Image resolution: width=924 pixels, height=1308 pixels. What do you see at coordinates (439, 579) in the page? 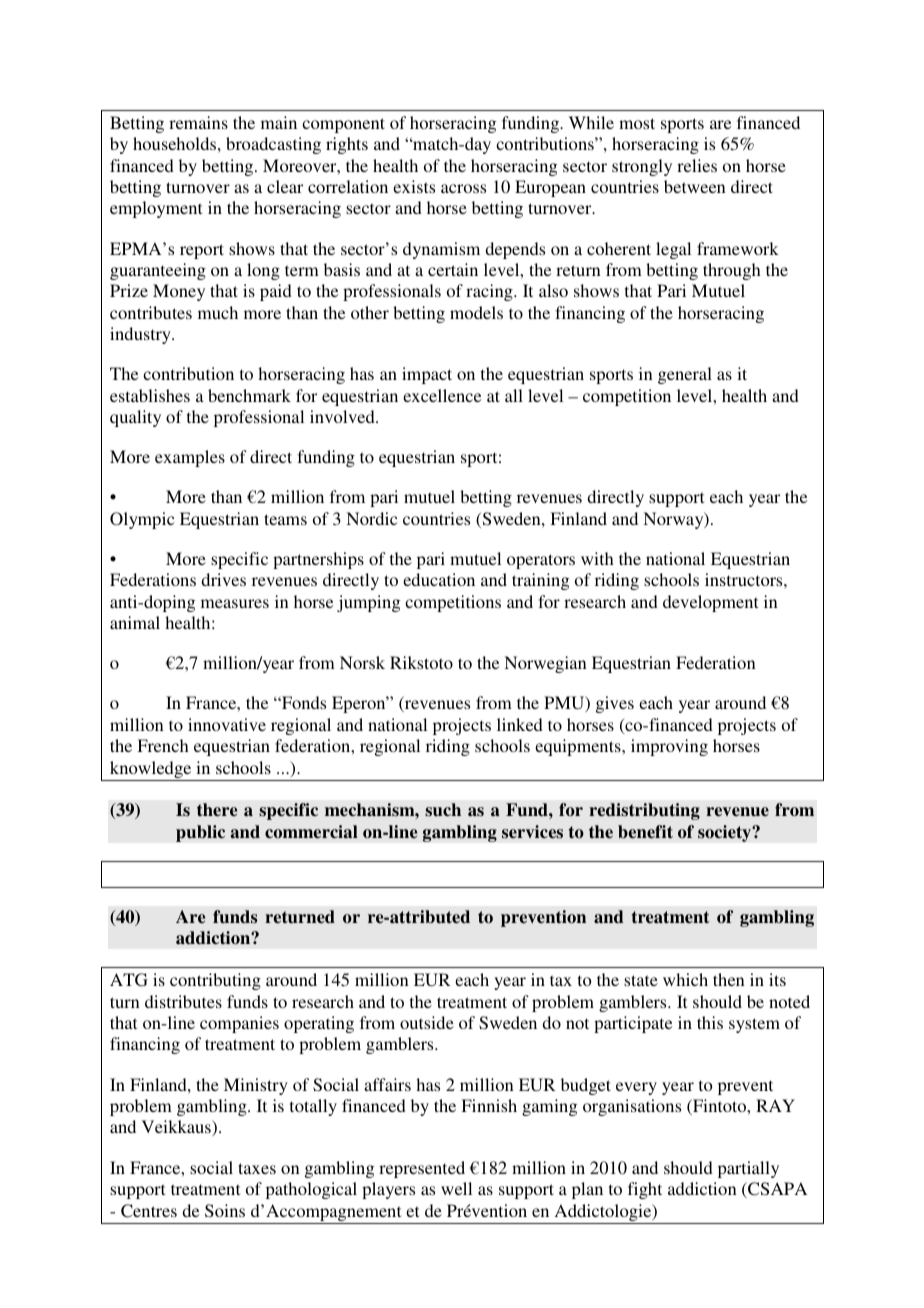
I see `education` at bounding box center [439, 579].
